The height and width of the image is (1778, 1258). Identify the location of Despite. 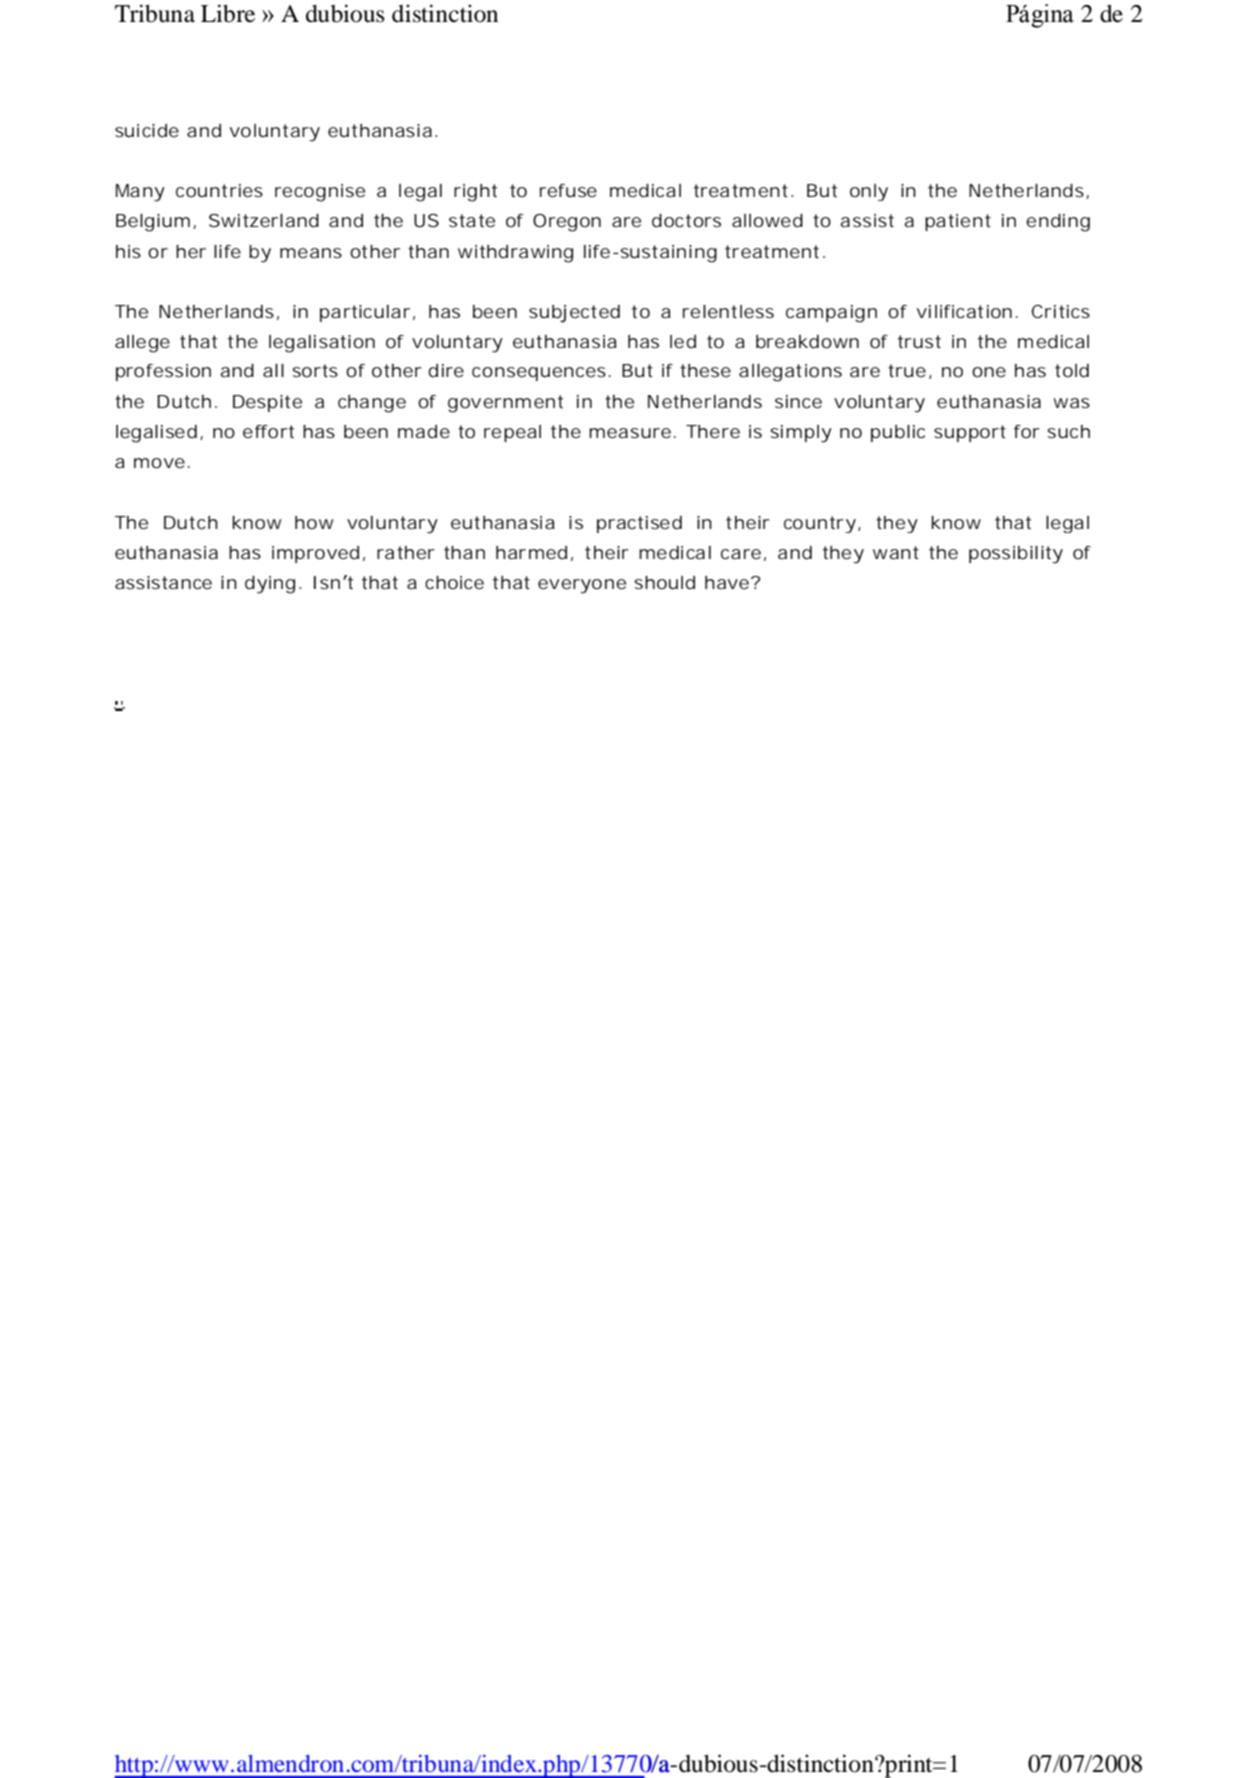
(267, 403).
